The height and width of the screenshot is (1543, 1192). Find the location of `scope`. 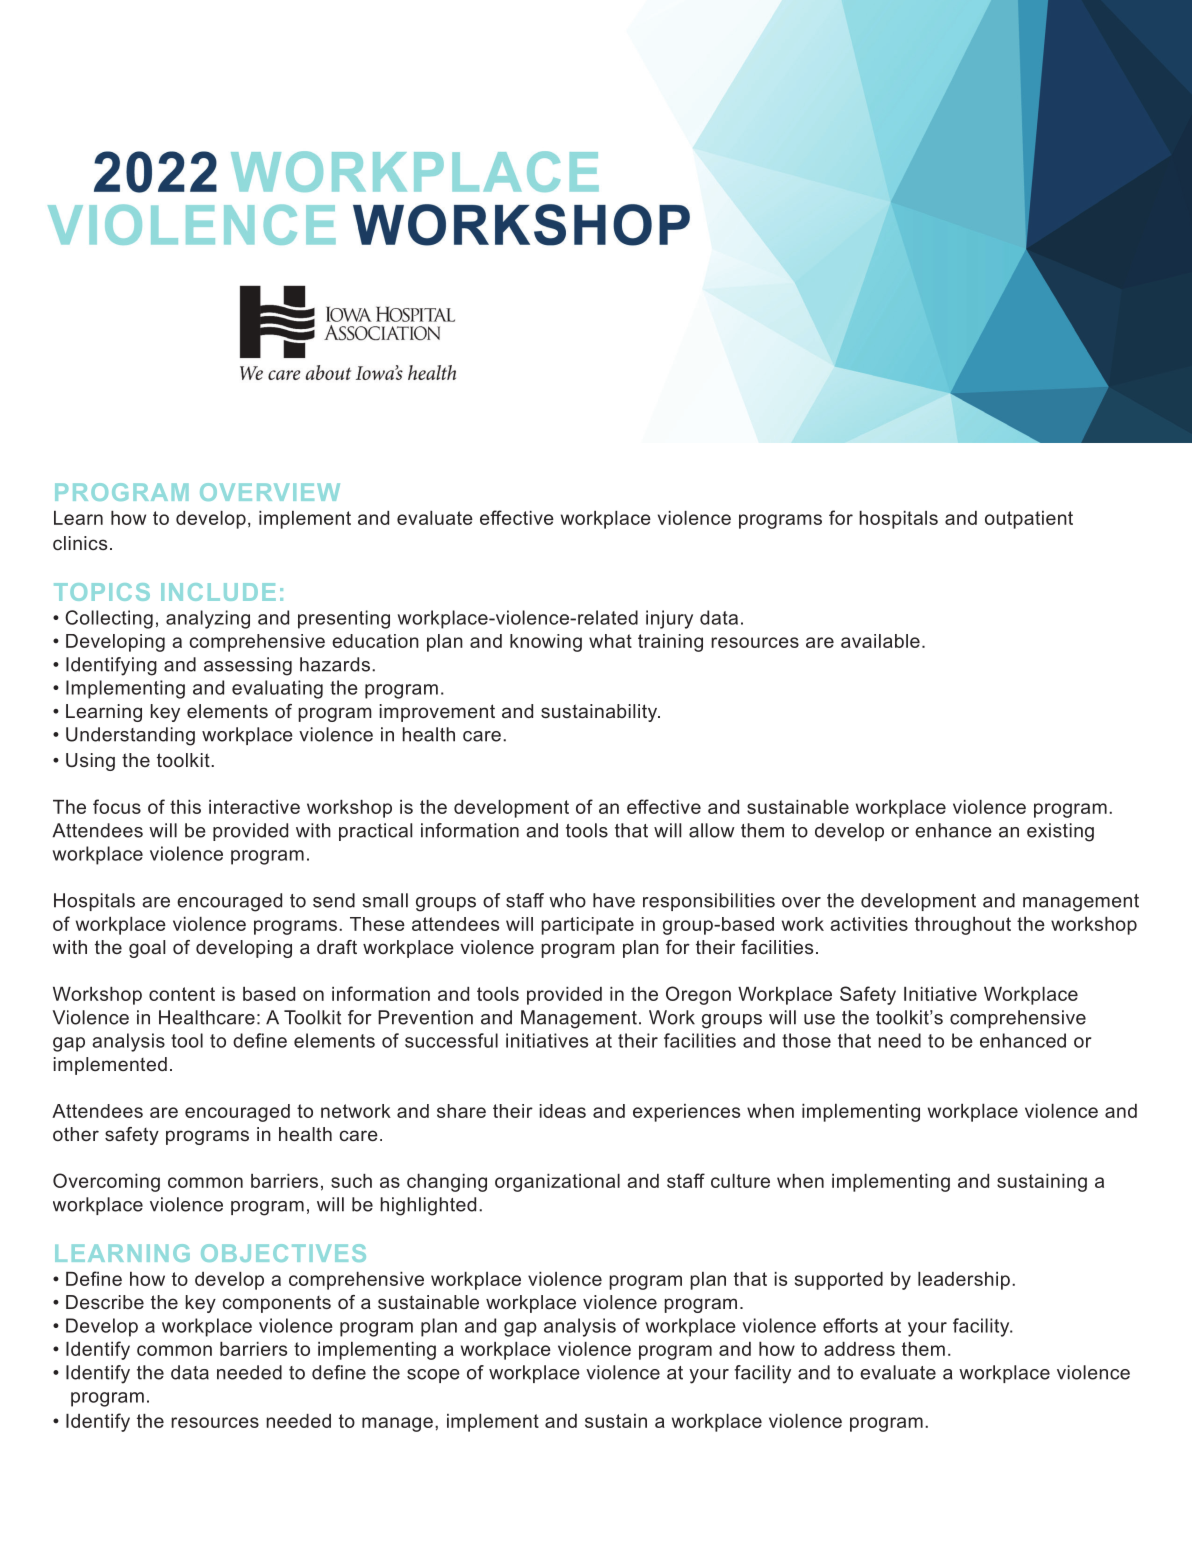

scope is located at coordinates (433, 1376).
